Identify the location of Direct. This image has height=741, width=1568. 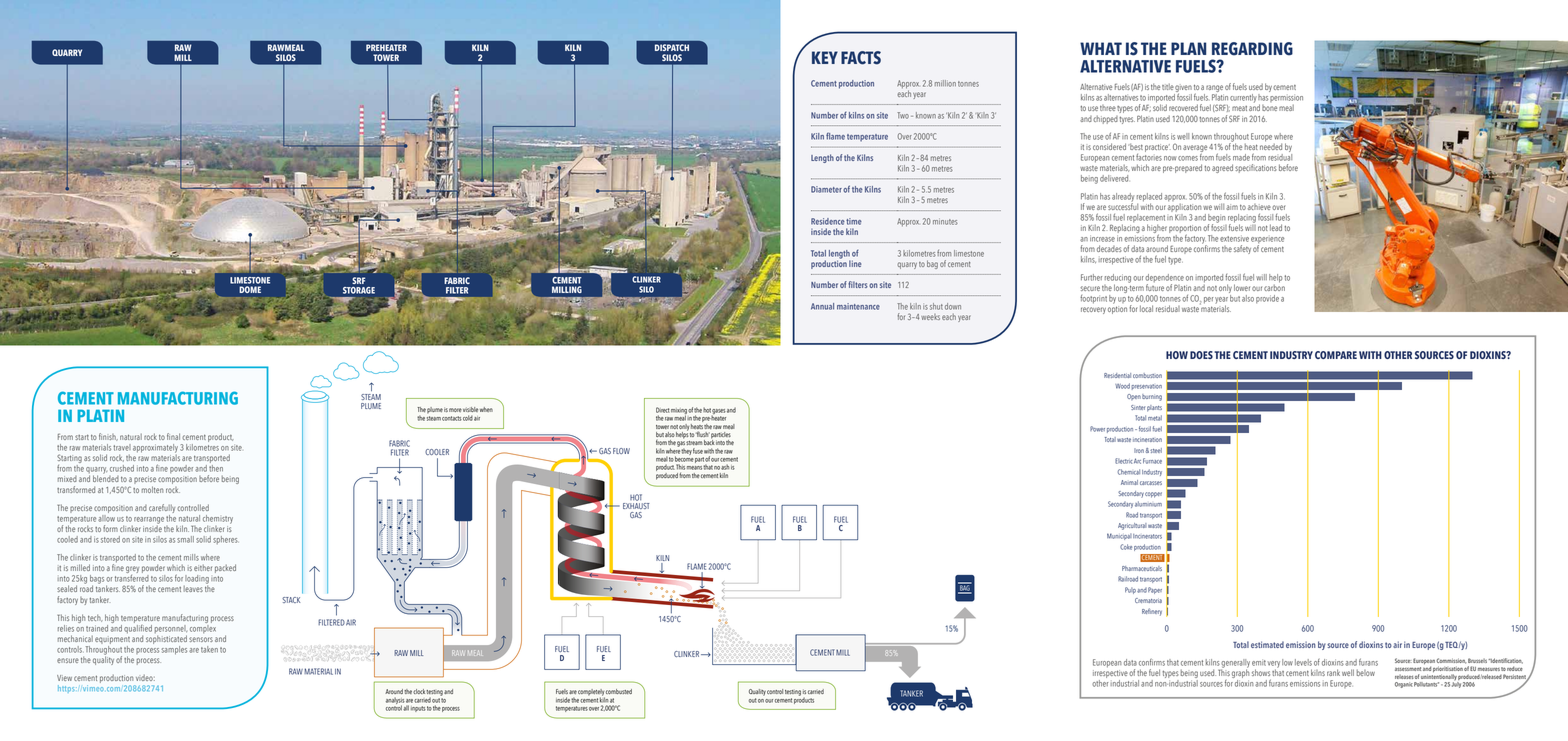
(663, 410).
